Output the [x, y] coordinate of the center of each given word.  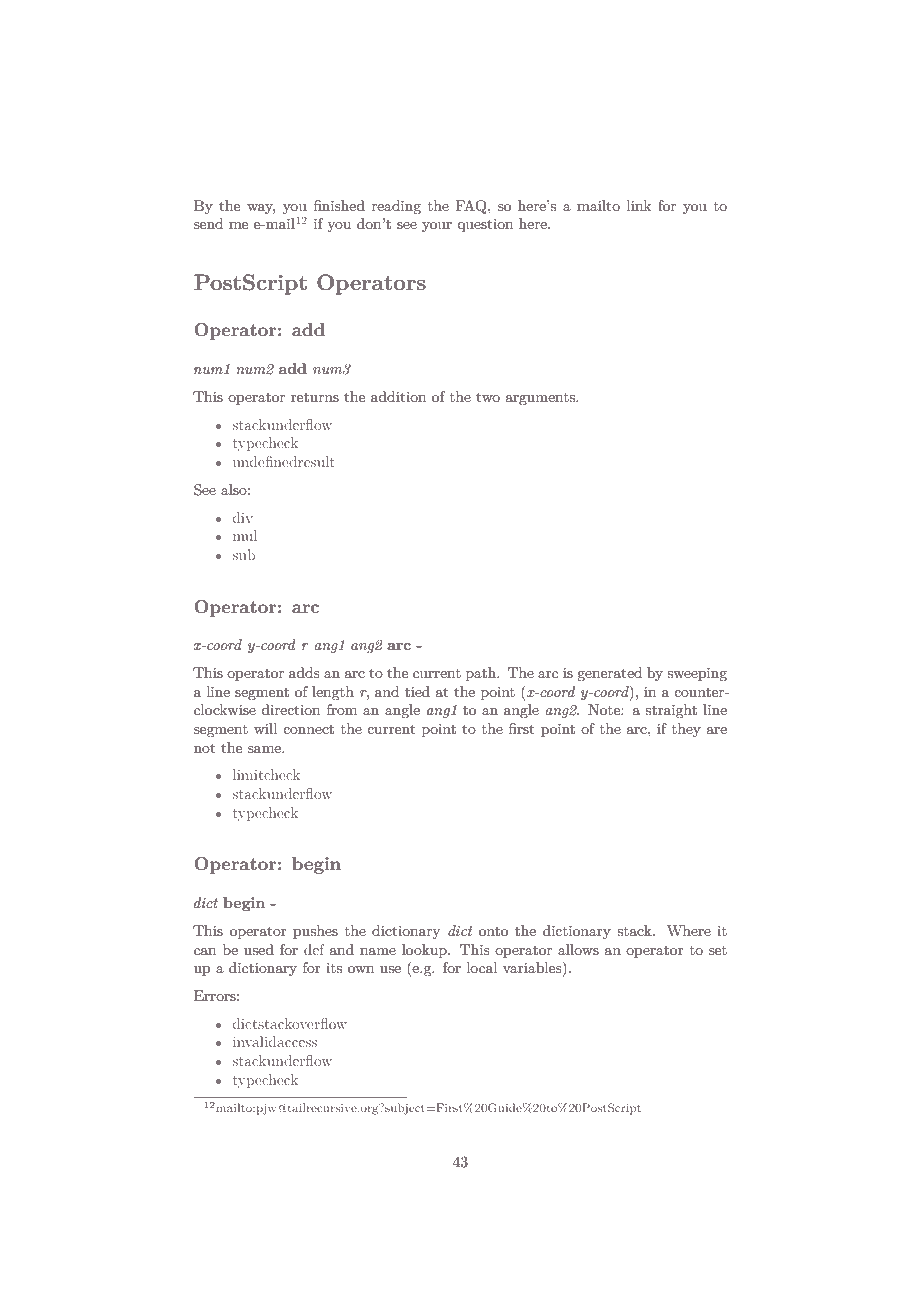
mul [245, 535]
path [482, 674]
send [208, 223]
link [639, 205]
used [259, 949]
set [718, 950]
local [482, 967]
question [485, 225]
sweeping [697, 674]
